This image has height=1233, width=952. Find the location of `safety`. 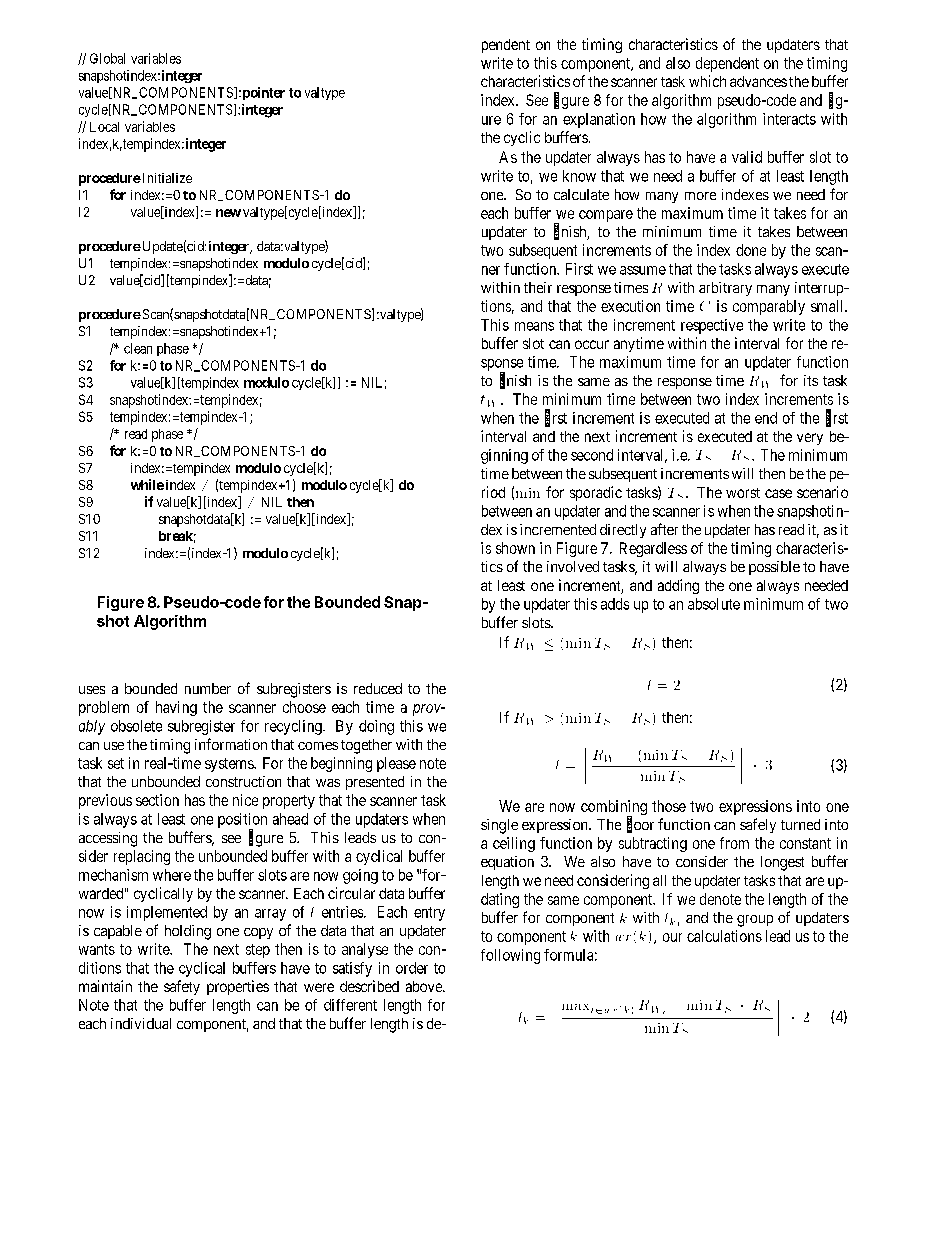

safety is located at coordinates (182, 987).
